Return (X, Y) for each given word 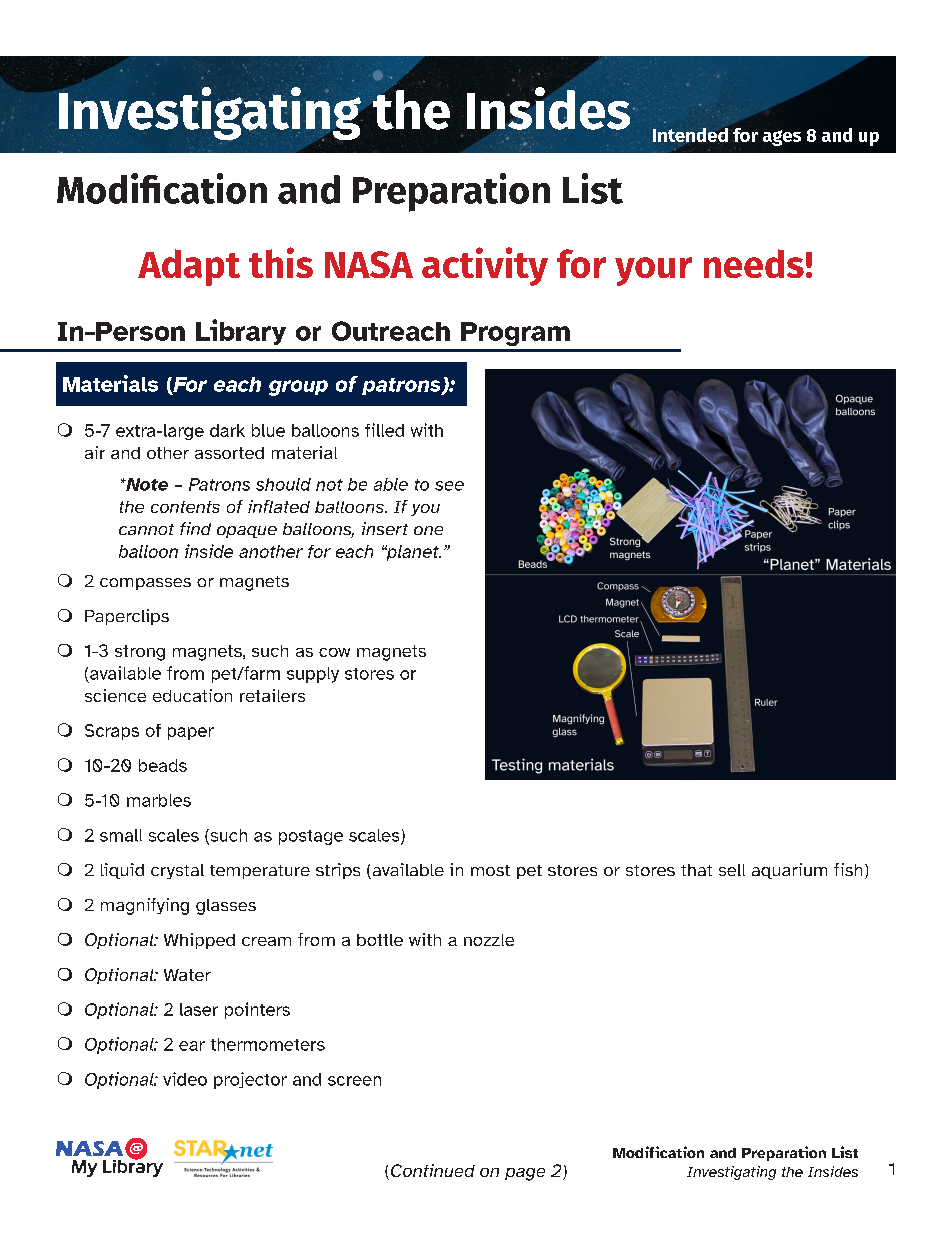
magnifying (145, 906)
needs (754, 263)
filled (384, 430)
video (185, 1079)
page (525, 1174)
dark (227, 430)
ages (782, 138)
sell (732, 870)
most (490, 870)
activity (485, 266)
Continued (433, 1170)
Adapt (189, 267)
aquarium (789, 871)
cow (334, 652)
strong (140, 653)
